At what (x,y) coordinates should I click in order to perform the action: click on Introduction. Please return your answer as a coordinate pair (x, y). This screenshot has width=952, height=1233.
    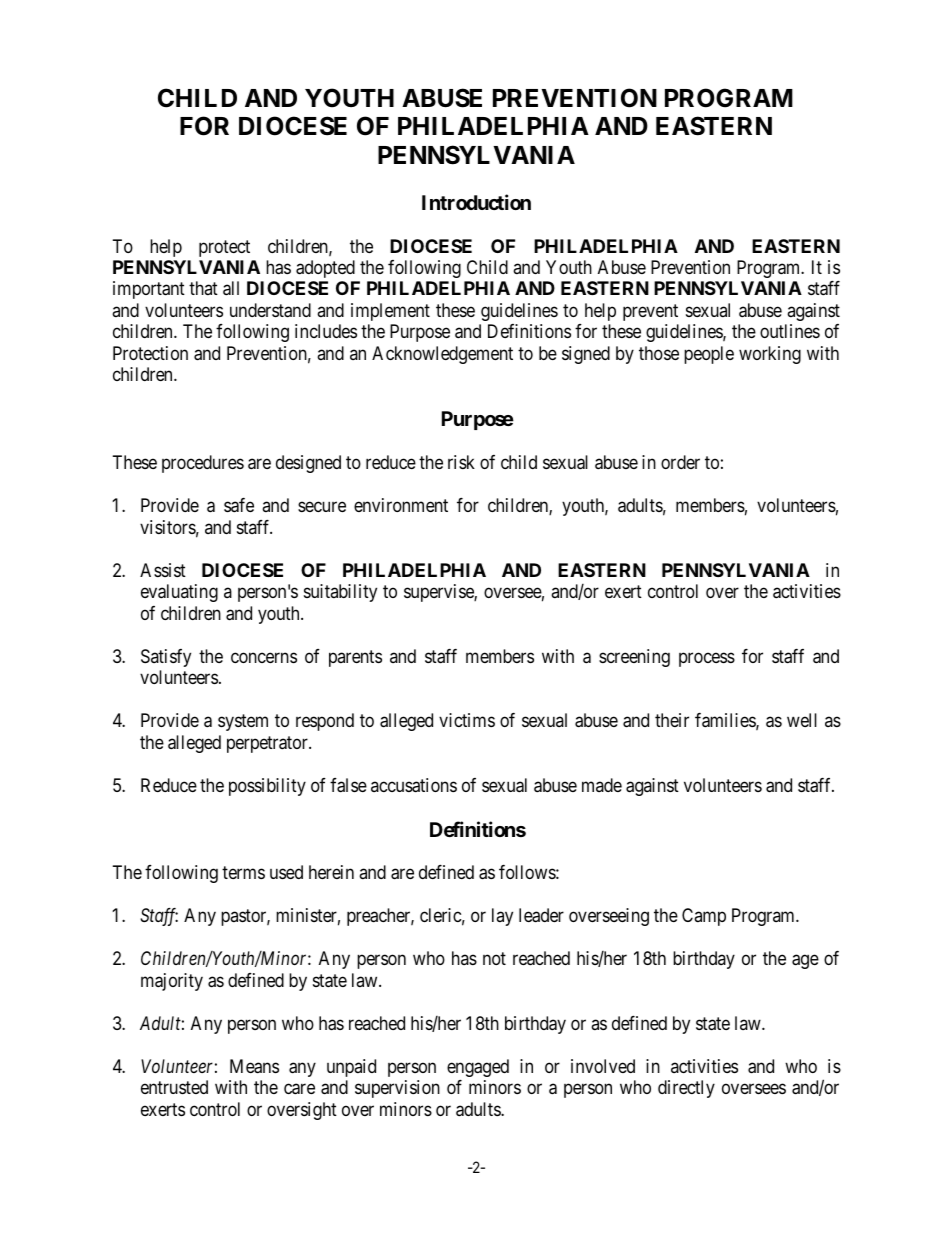
    Looking at the image, I should click on (476, 202).
